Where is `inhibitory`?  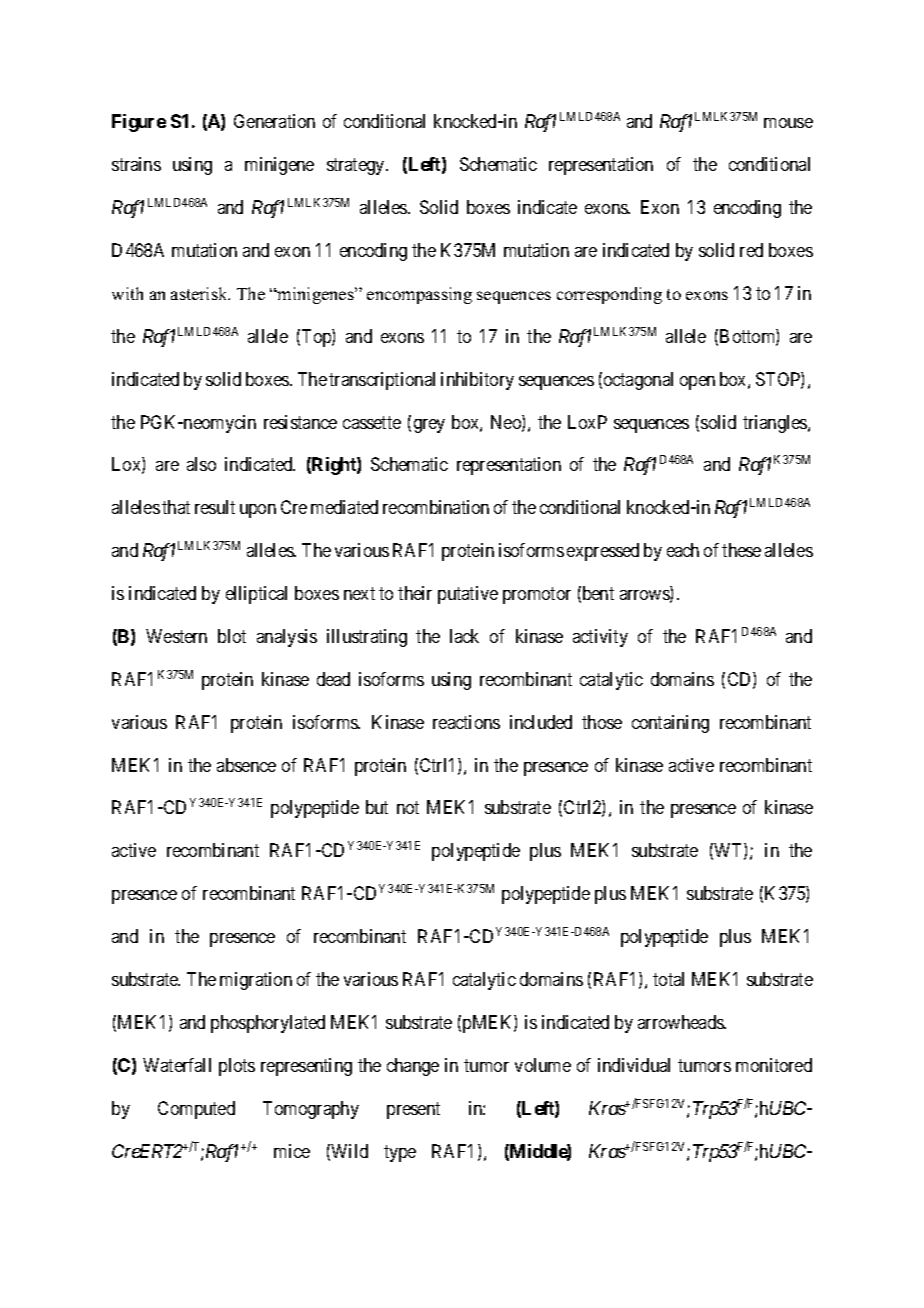 inhibitory is located at coordinates (477, 381).
